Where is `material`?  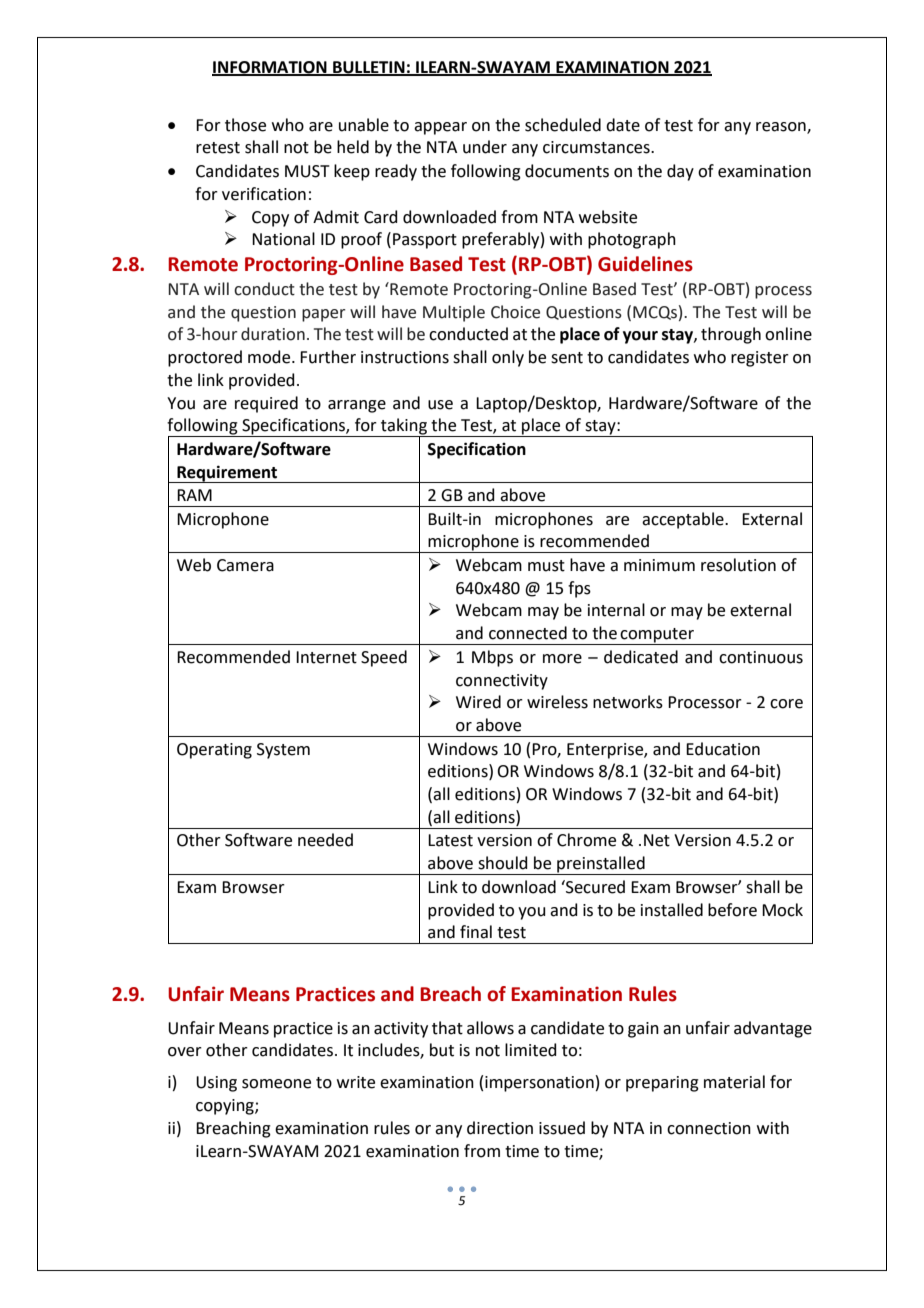
material is located at coordinates (734, 1082).
